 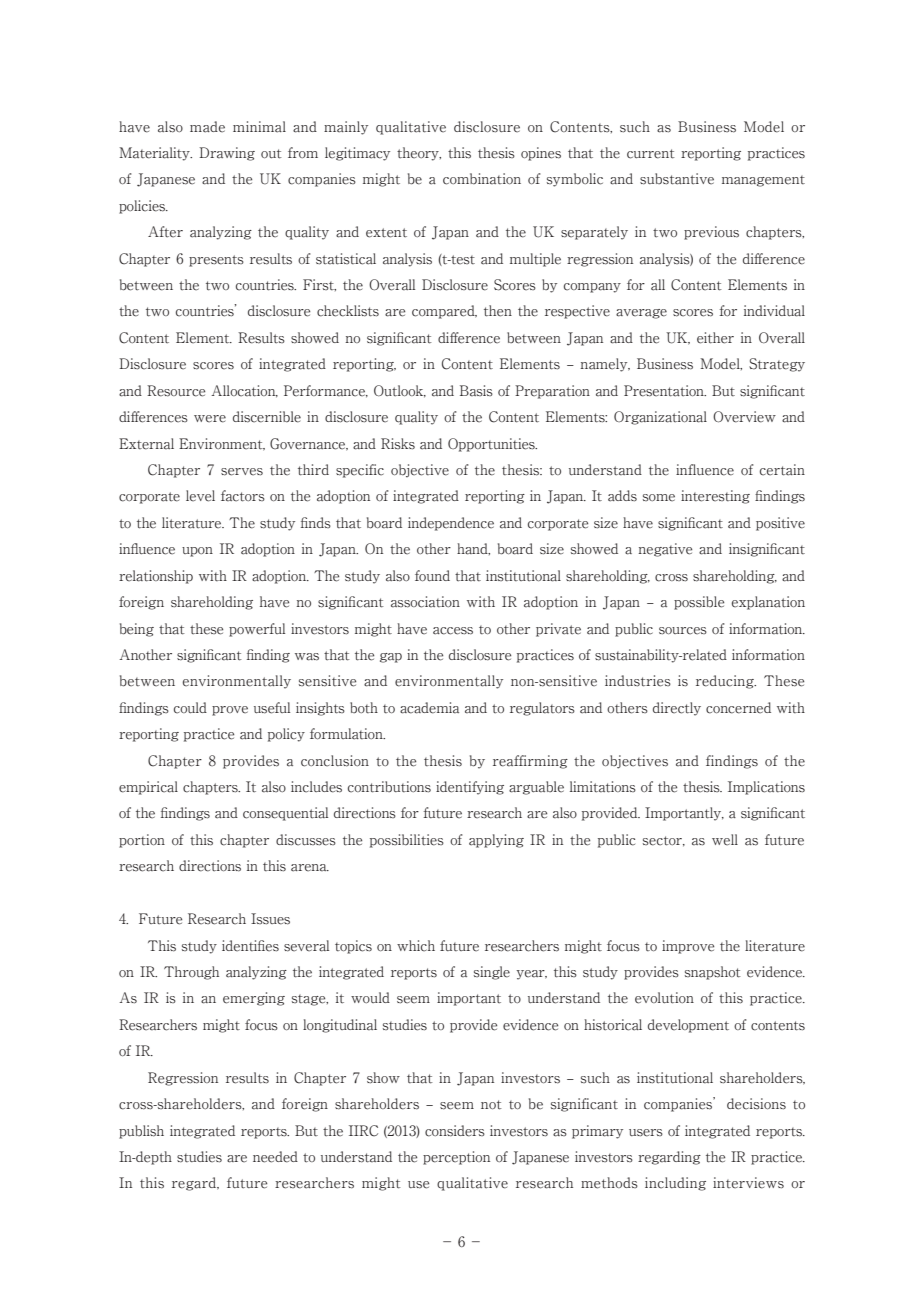 I want to click on perception, so click(x=456, y=1158).
